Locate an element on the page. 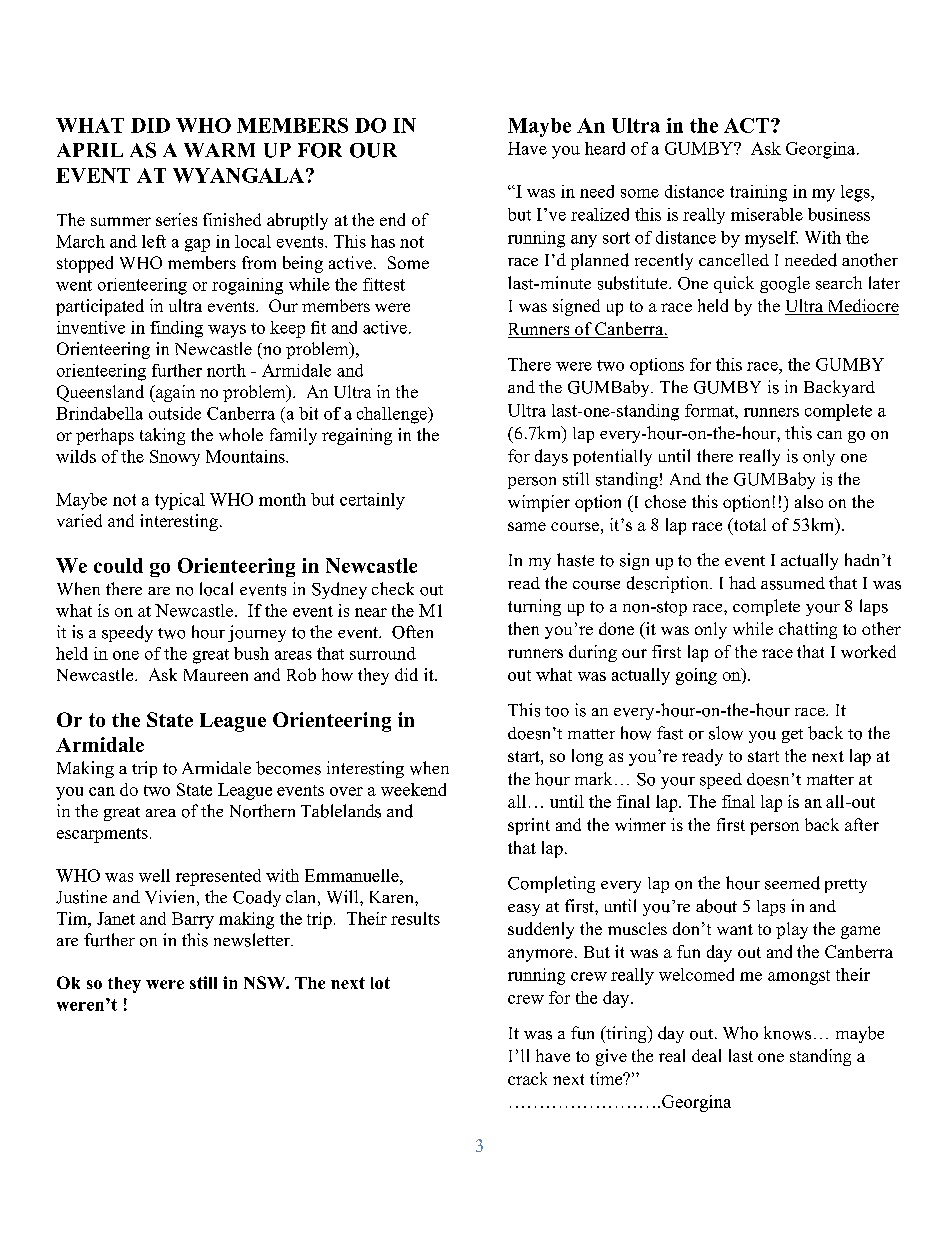 The width and height of the document is (952, 1233). newsletter is located at coordinates (253, 940).
